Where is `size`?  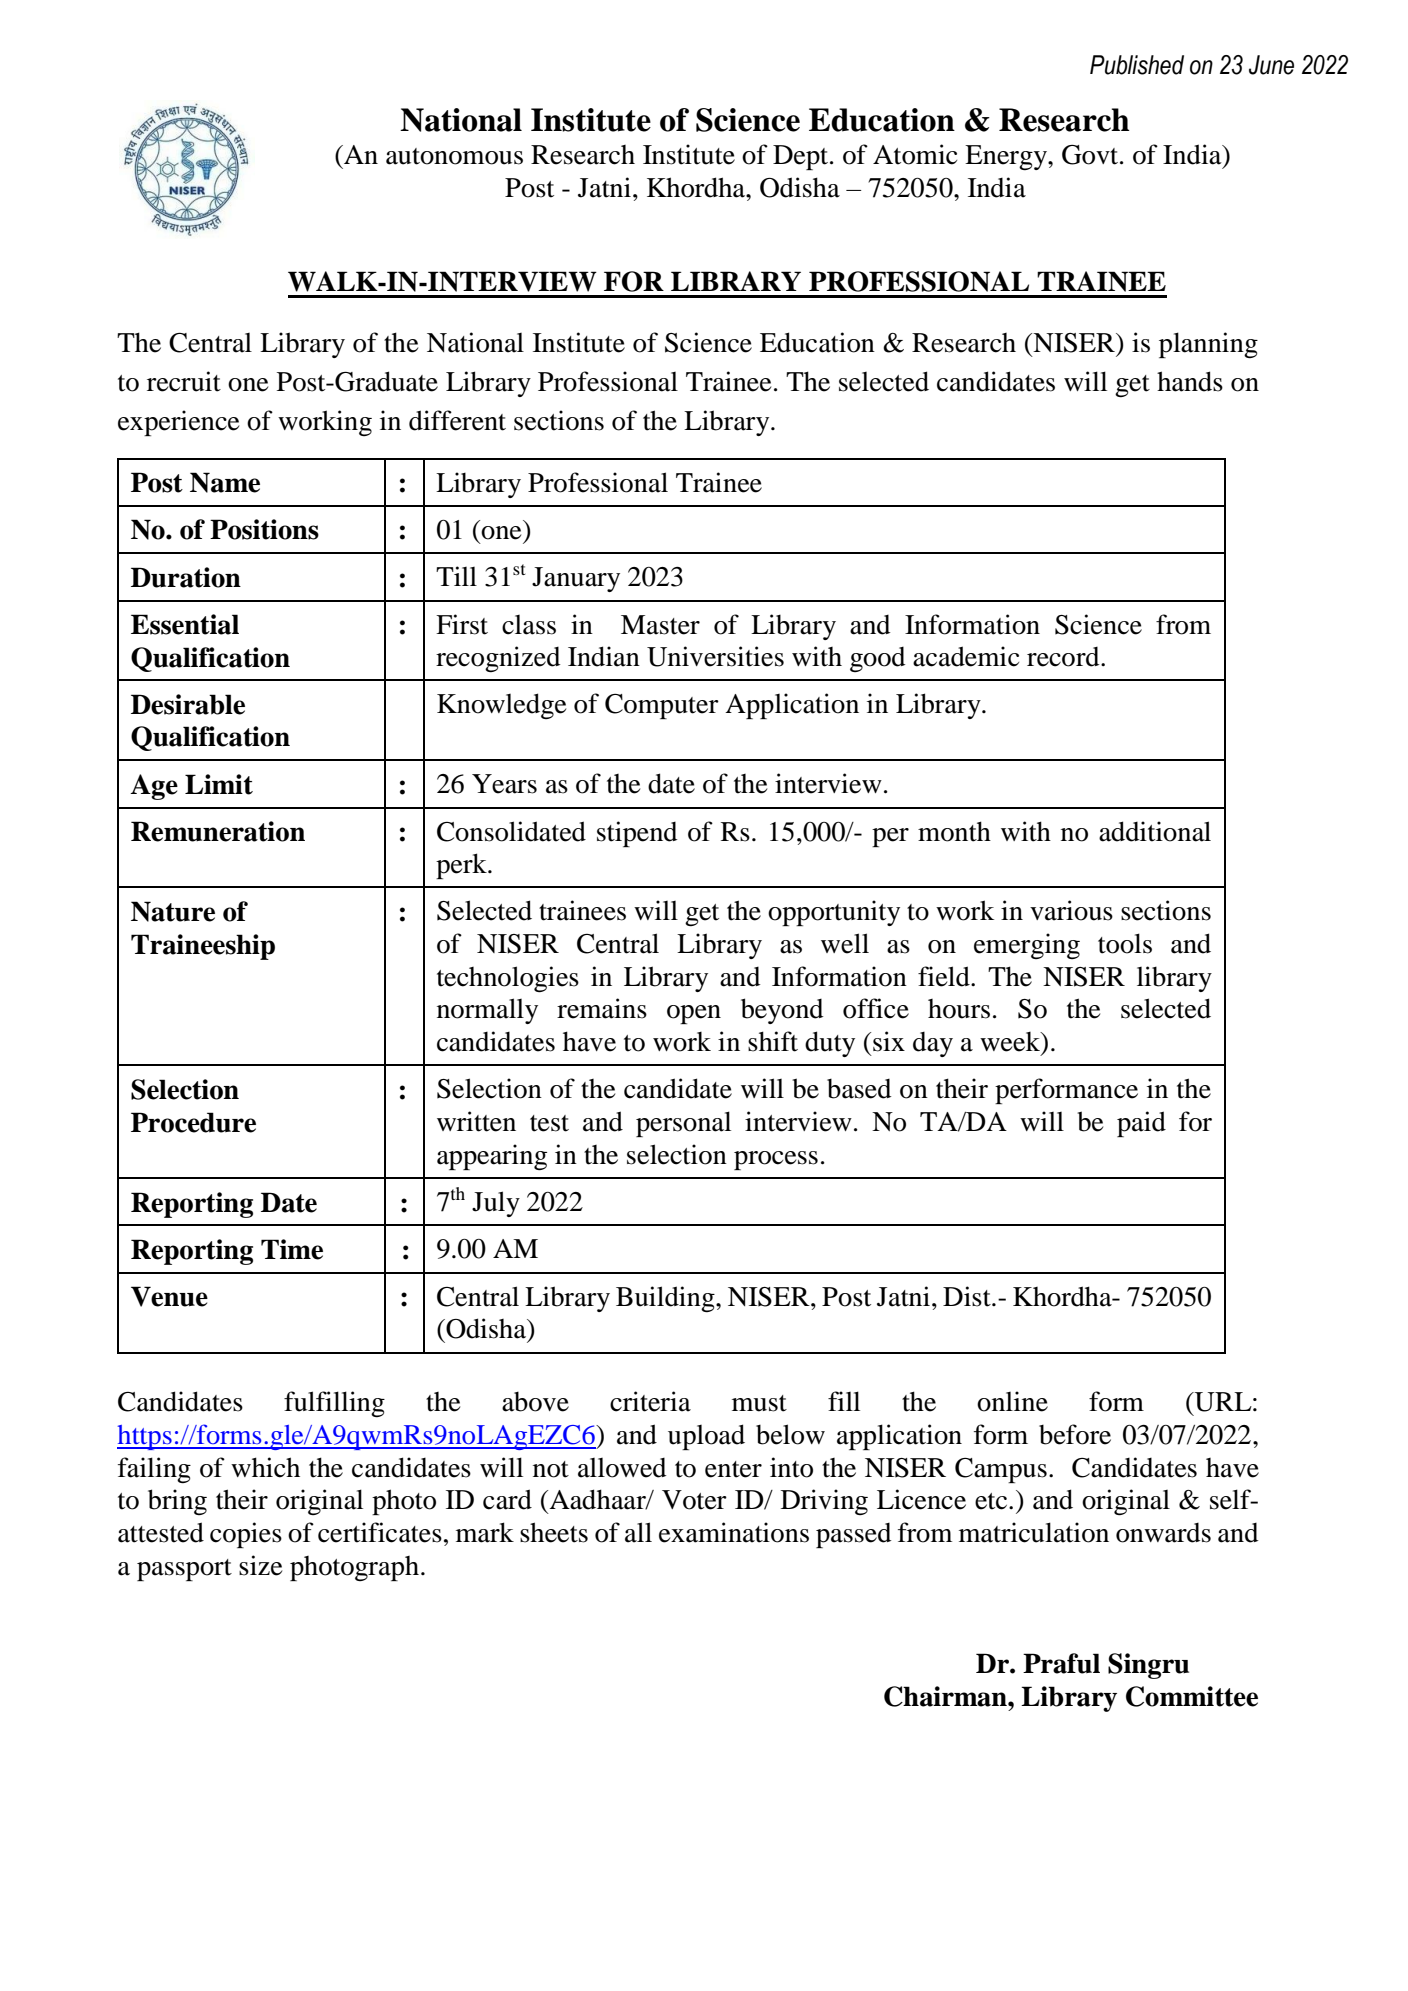
size is located at coordinates (260, 1565).
